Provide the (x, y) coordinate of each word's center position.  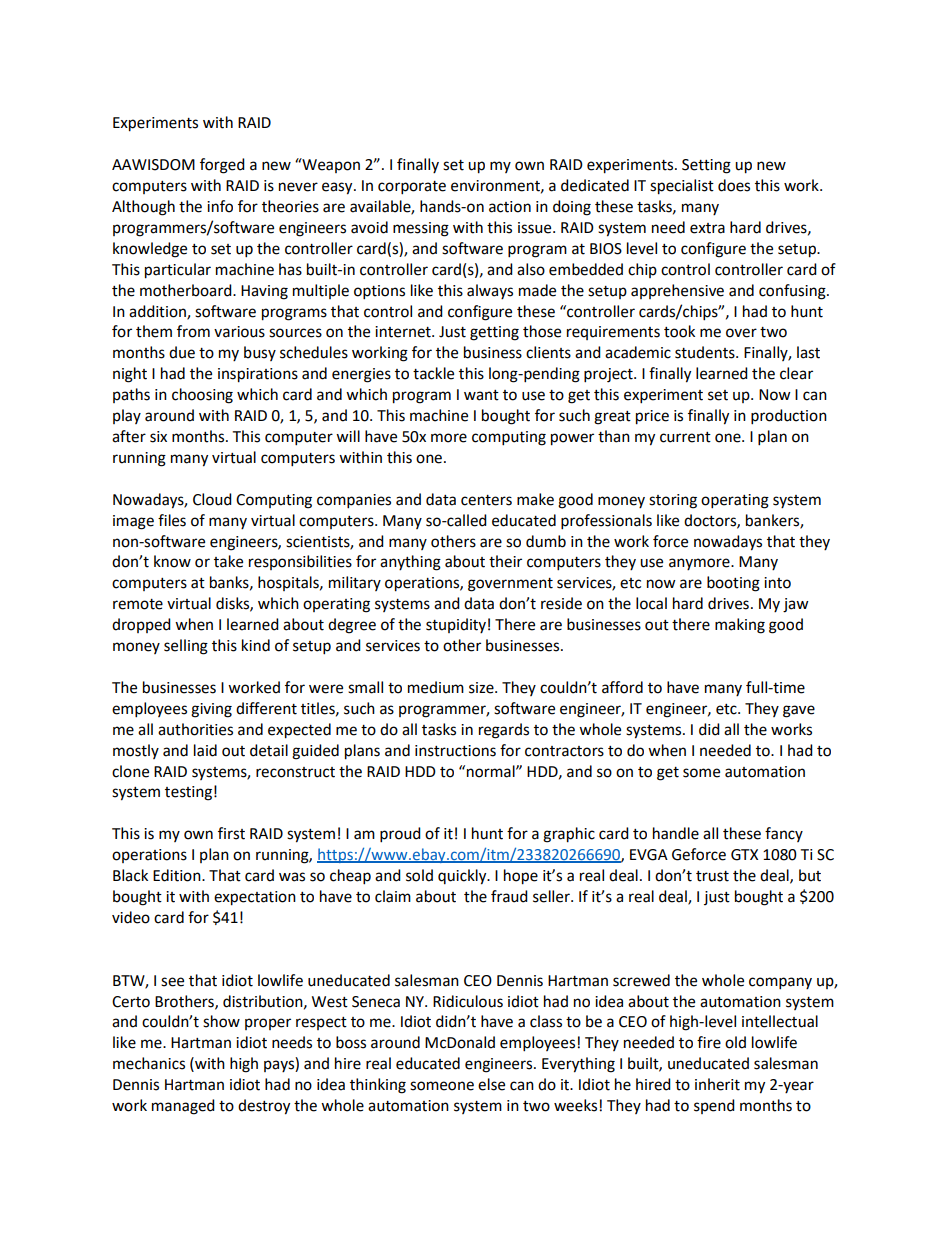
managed (183, 1107)
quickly (463, 877)
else (491, 1084)
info (220, 206)
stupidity (456, 625)
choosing (202, 396)
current (685, 437)
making (740, 626)
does (734, 185)
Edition (178, 875)
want (481, 395)
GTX (744, 855)
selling (186, 647)
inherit (717, 1084)
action (510, 207)
